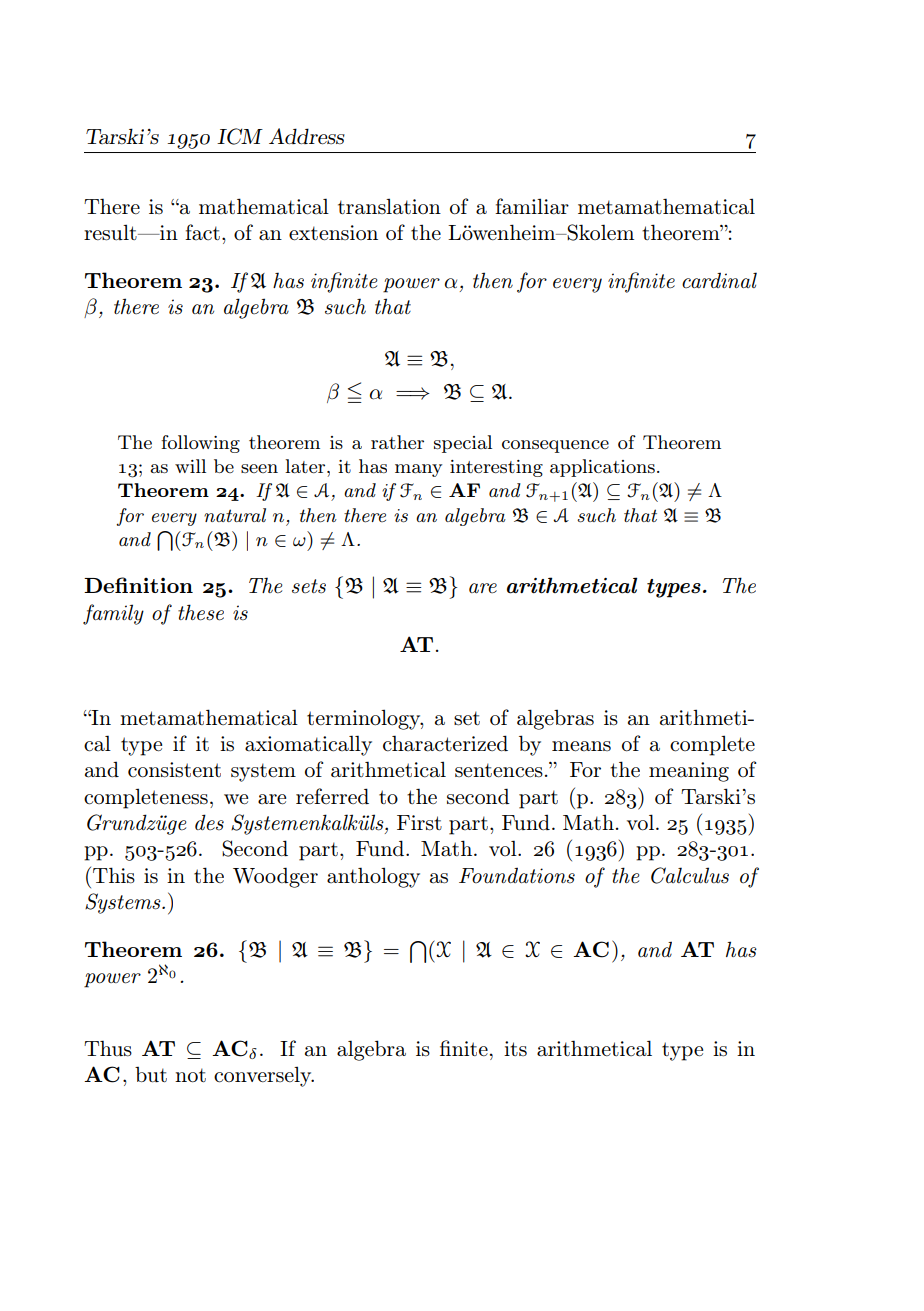 This screenshot has height=1311, width=924. What do you see at coordinates (397, 442) in the screenshot?
I see `rather` at bounding box center [397, 442].
